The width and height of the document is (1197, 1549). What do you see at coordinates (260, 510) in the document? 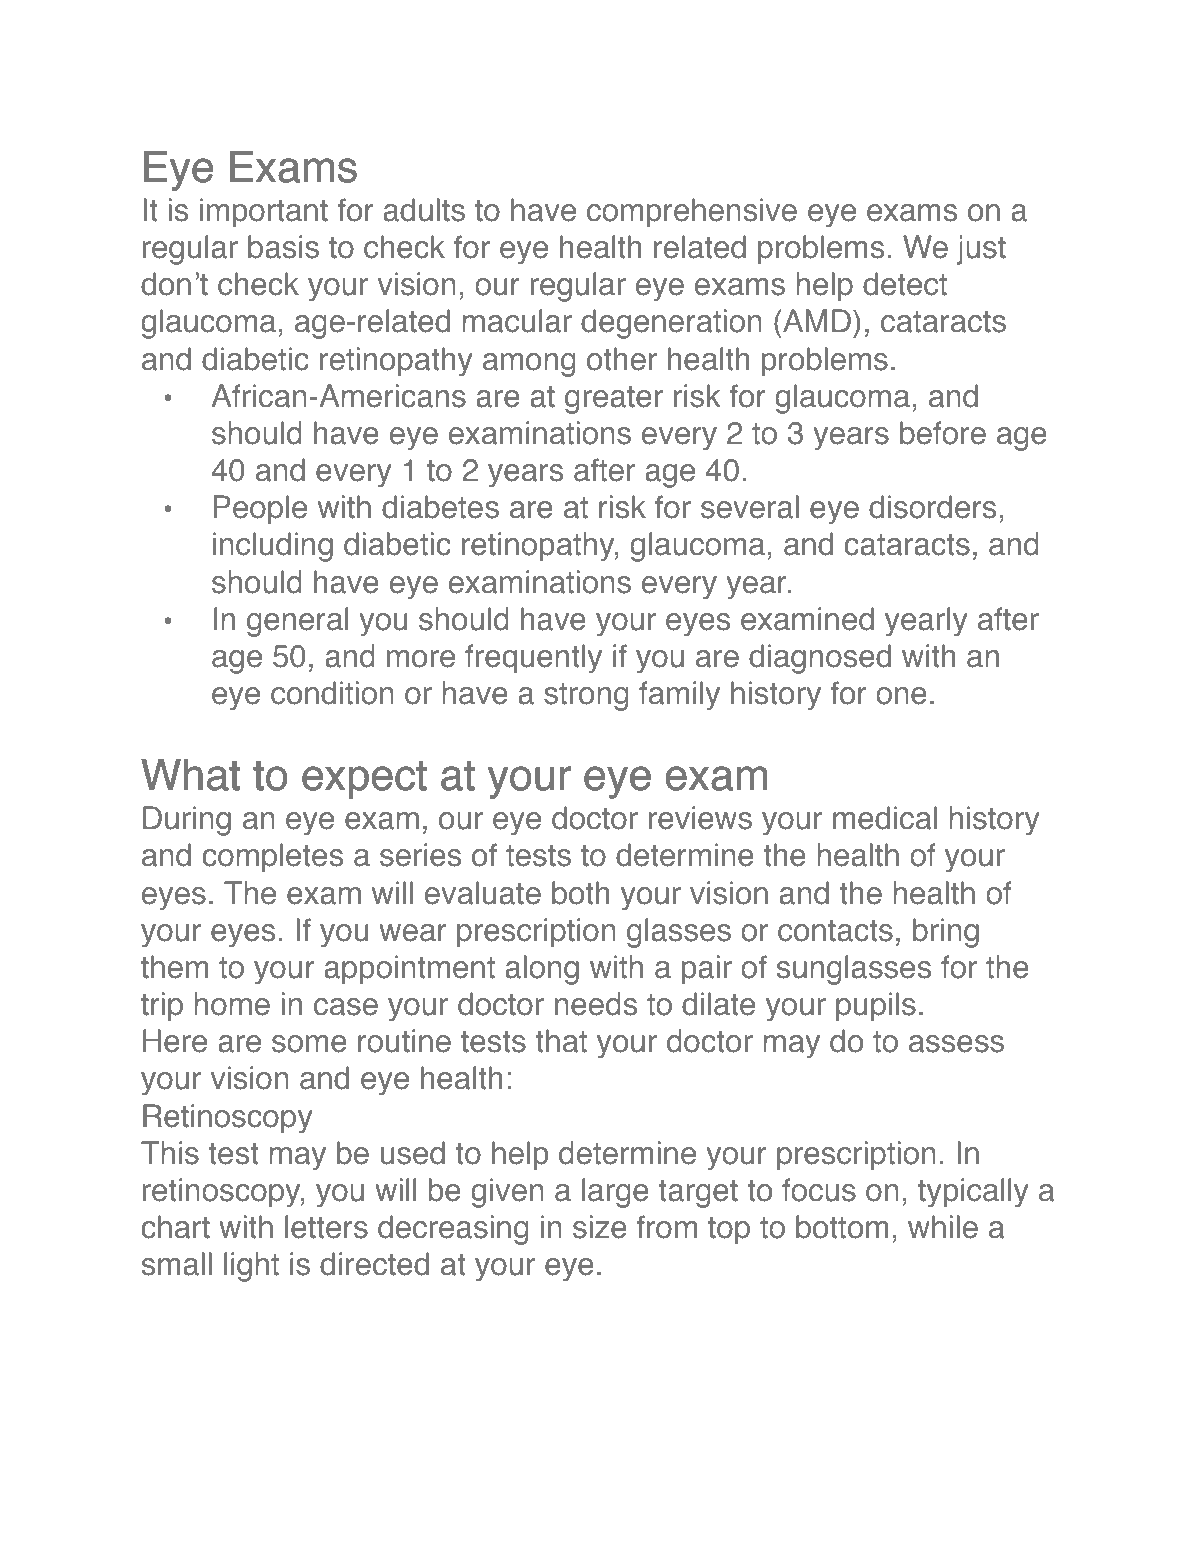
I see `People` at bounding box center [260, 510].
